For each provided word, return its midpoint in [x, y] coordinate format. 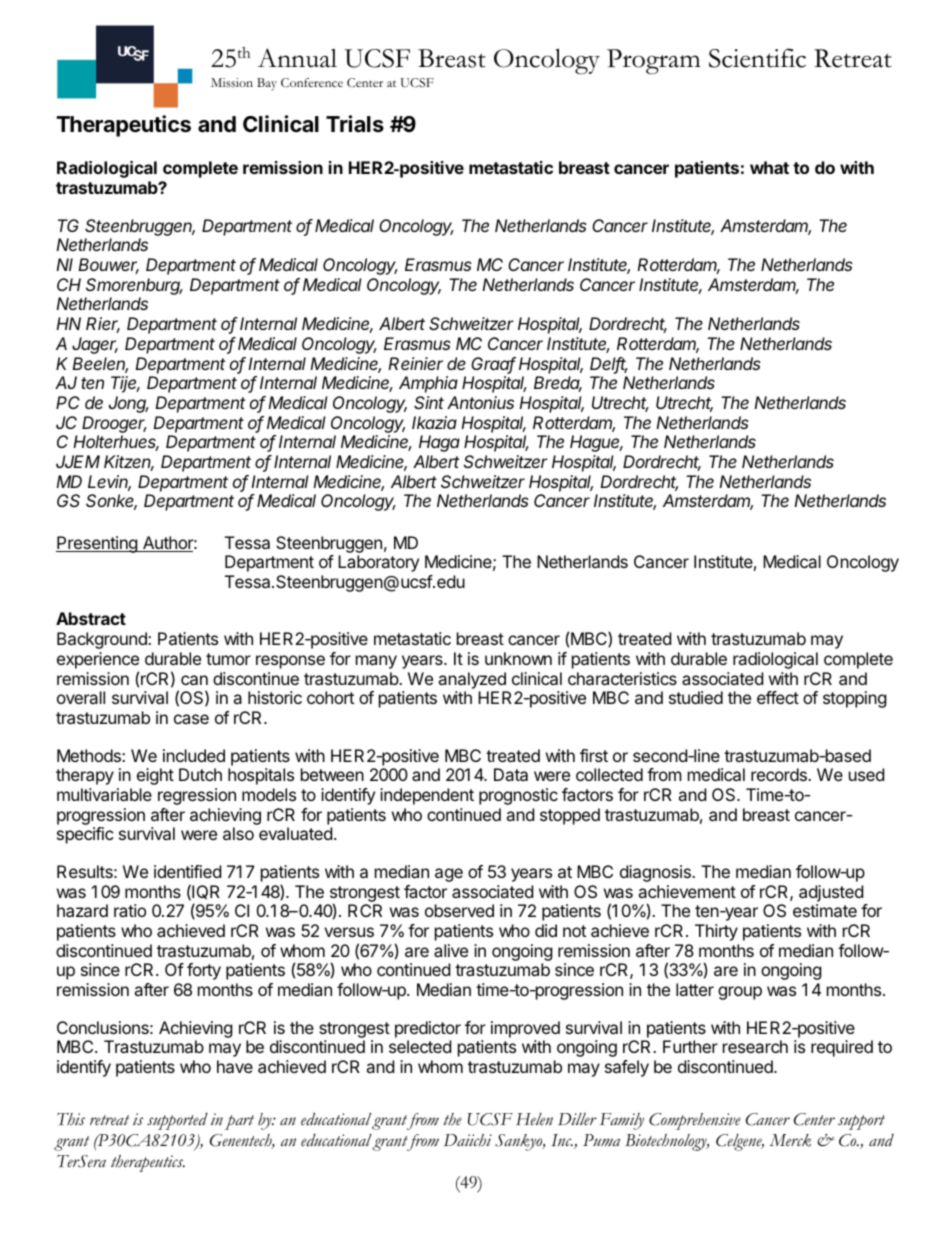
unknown [518, 658]
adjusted [831, 893]
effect [778, 697]
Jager [95, 345]
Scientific [757, 58]
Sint [429, 402]
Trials [355, 124]
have [235, 1066]
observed [459, 910]
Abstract [91, 618]
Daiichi [468, 1140]
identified [187, 871]
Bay [267, 84]
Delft [609, 365]
